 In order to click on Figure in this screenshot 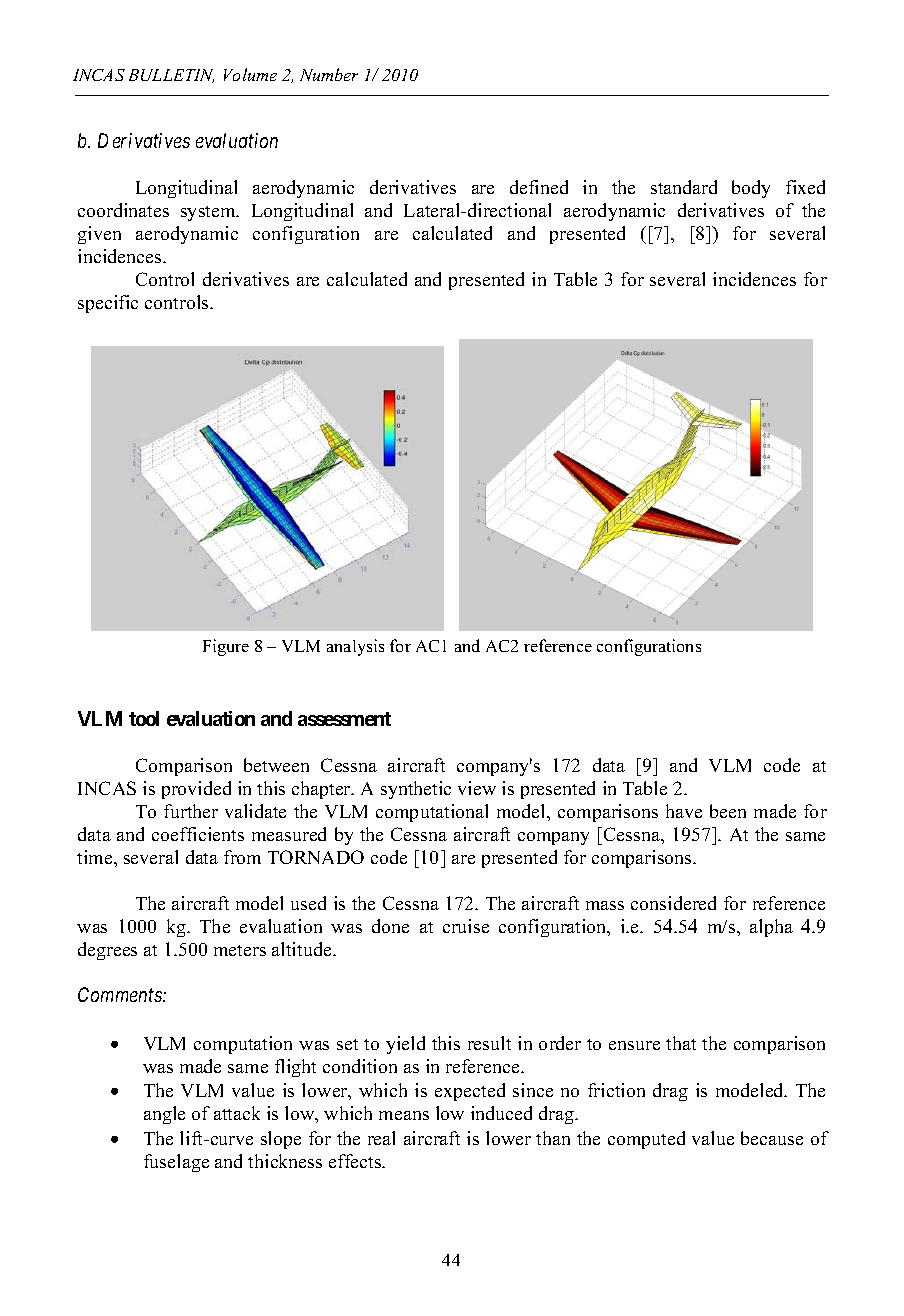, I will do `click(226, 647)`.
